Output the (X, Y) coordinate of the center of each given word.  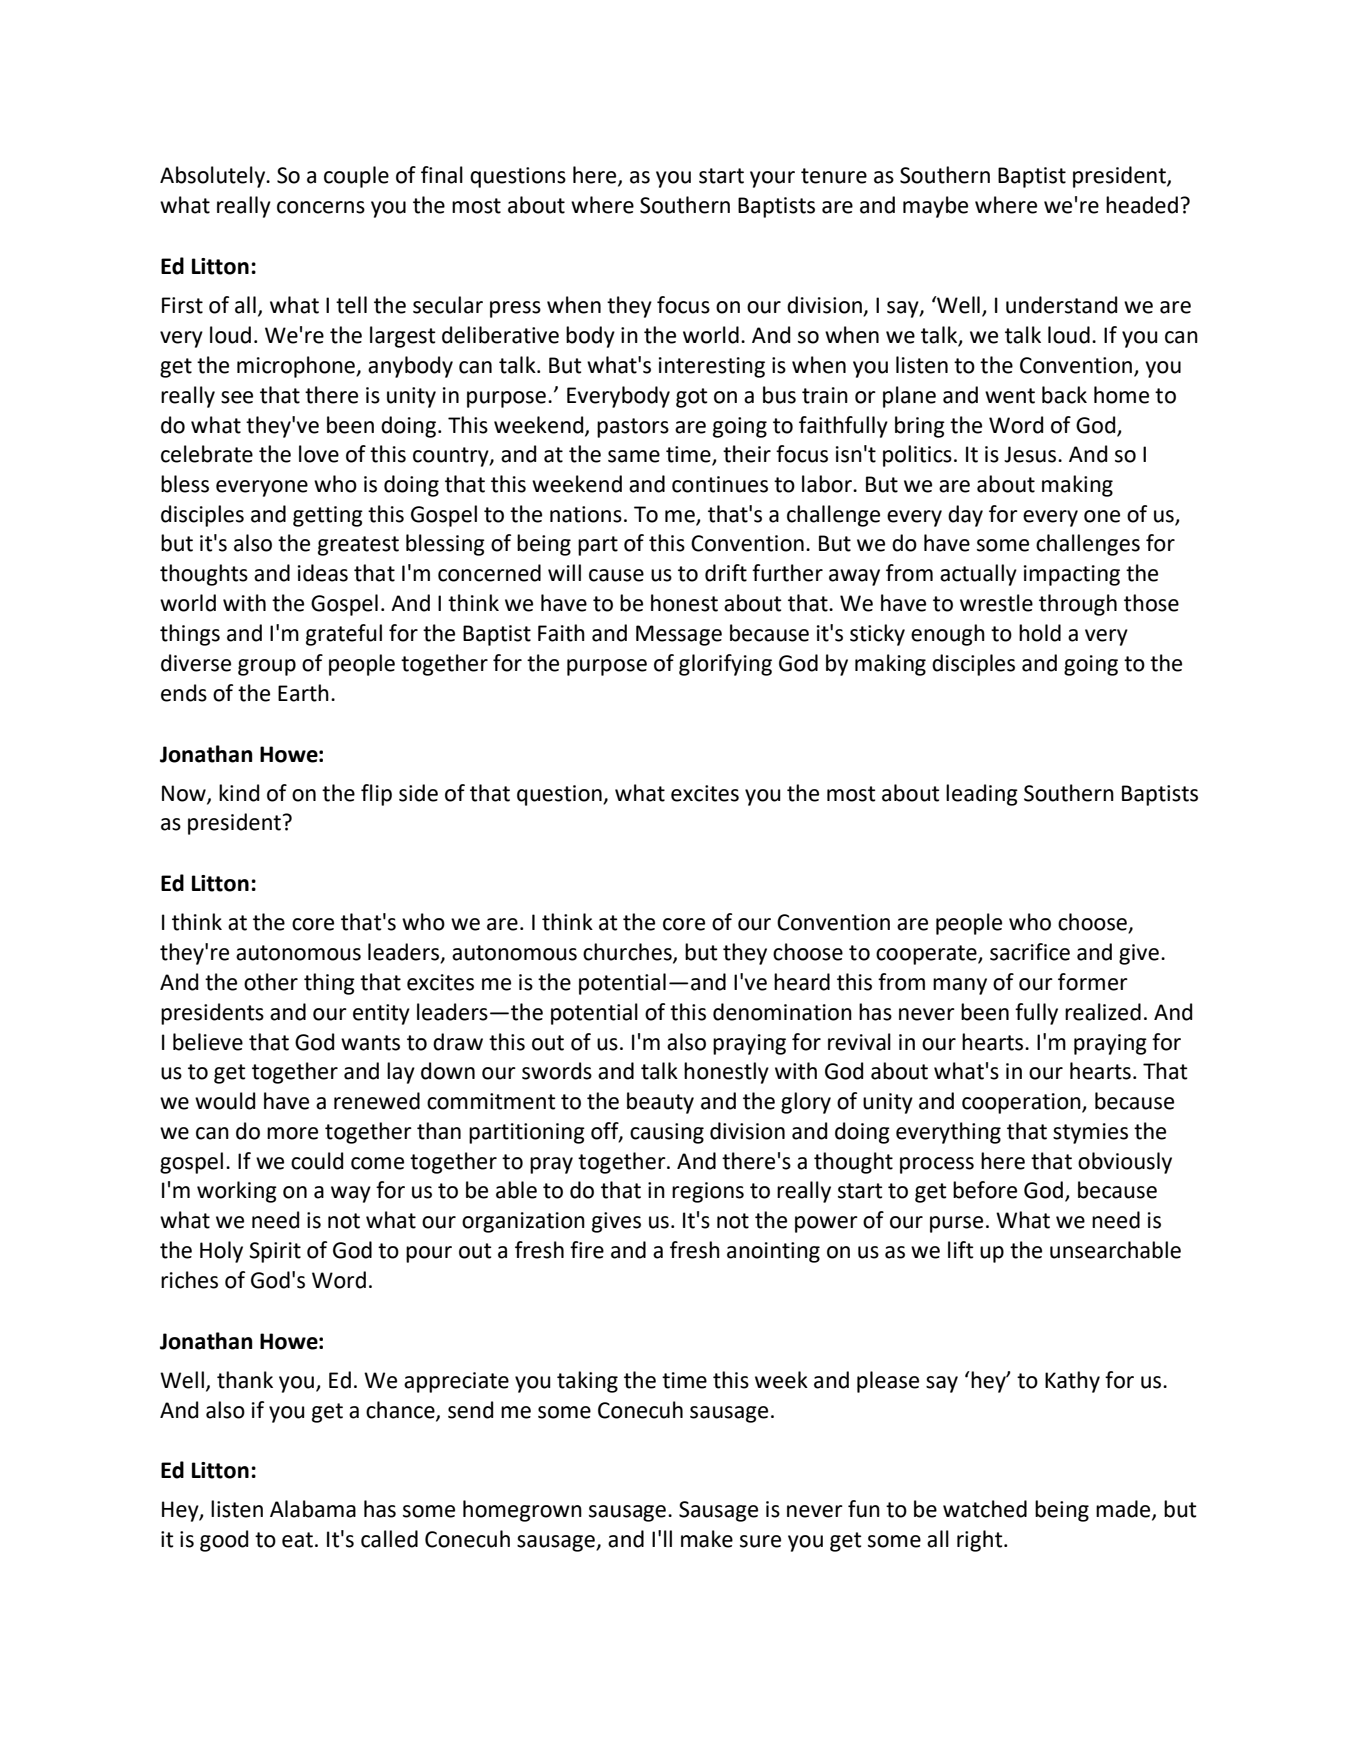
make (707, 1539)
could (317, 1161)
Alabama (313, 1509)
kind (239, 793)
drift (726, 573)
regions (708, 1192)
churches (628, 953)
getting (328, 516)
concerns (321, 207)
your (772, 179)
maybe (935, 207)
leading (982, 795)
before (985, 1190)
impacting (1072, 575)
